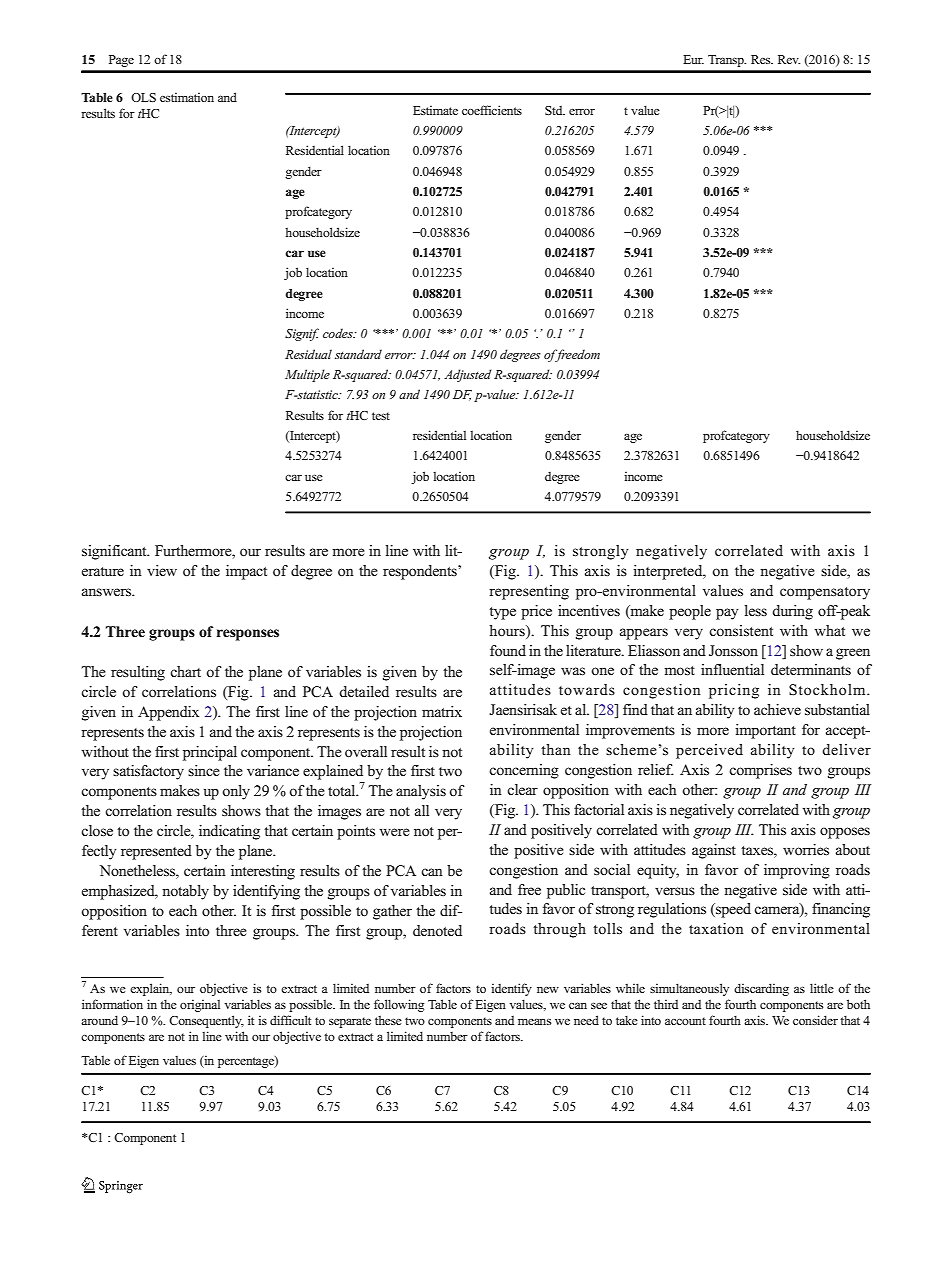  I want to click on Multiple, so click(307, 375).
